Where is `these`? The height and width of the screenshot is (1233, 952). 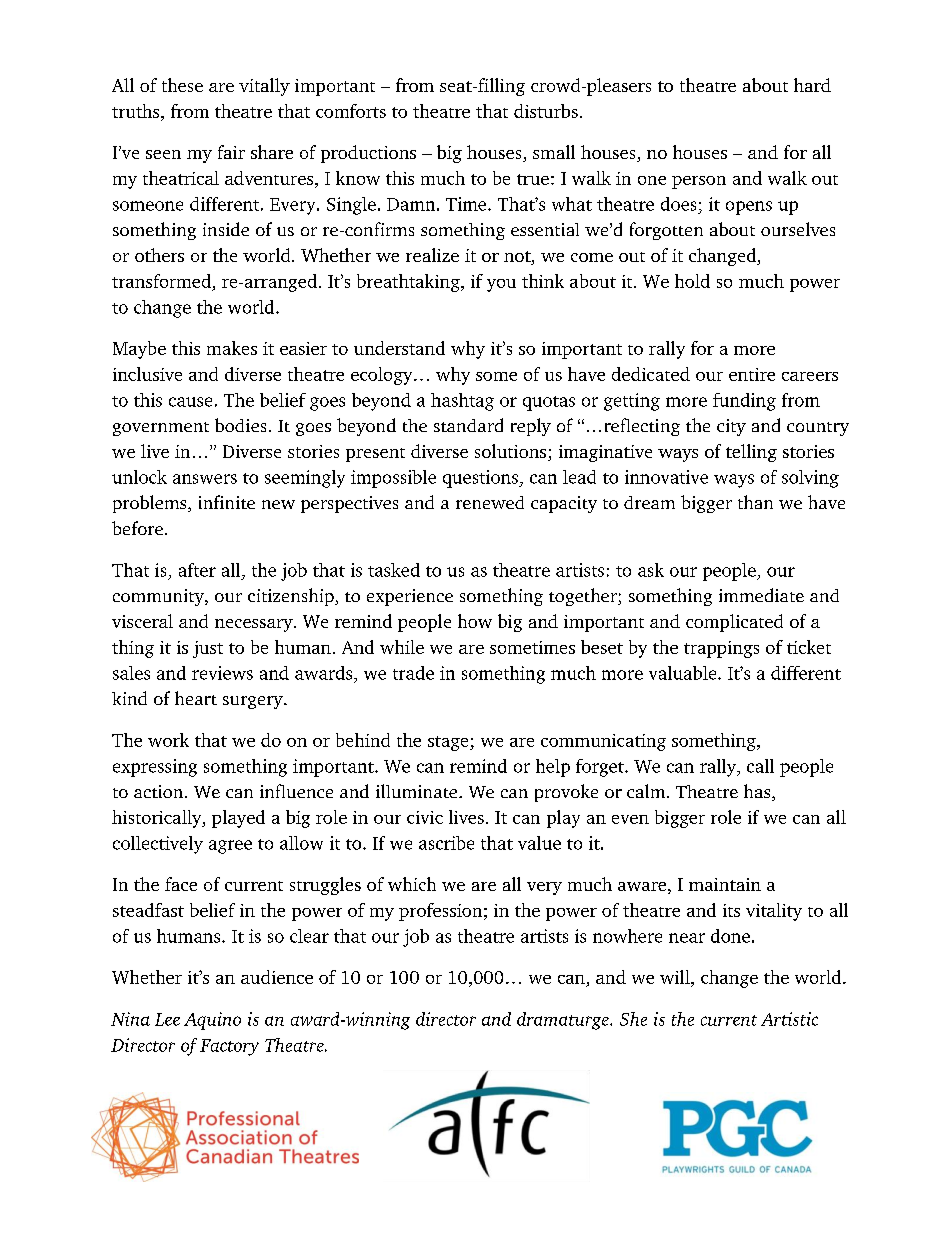 these is located at coordinates (182, 85).
